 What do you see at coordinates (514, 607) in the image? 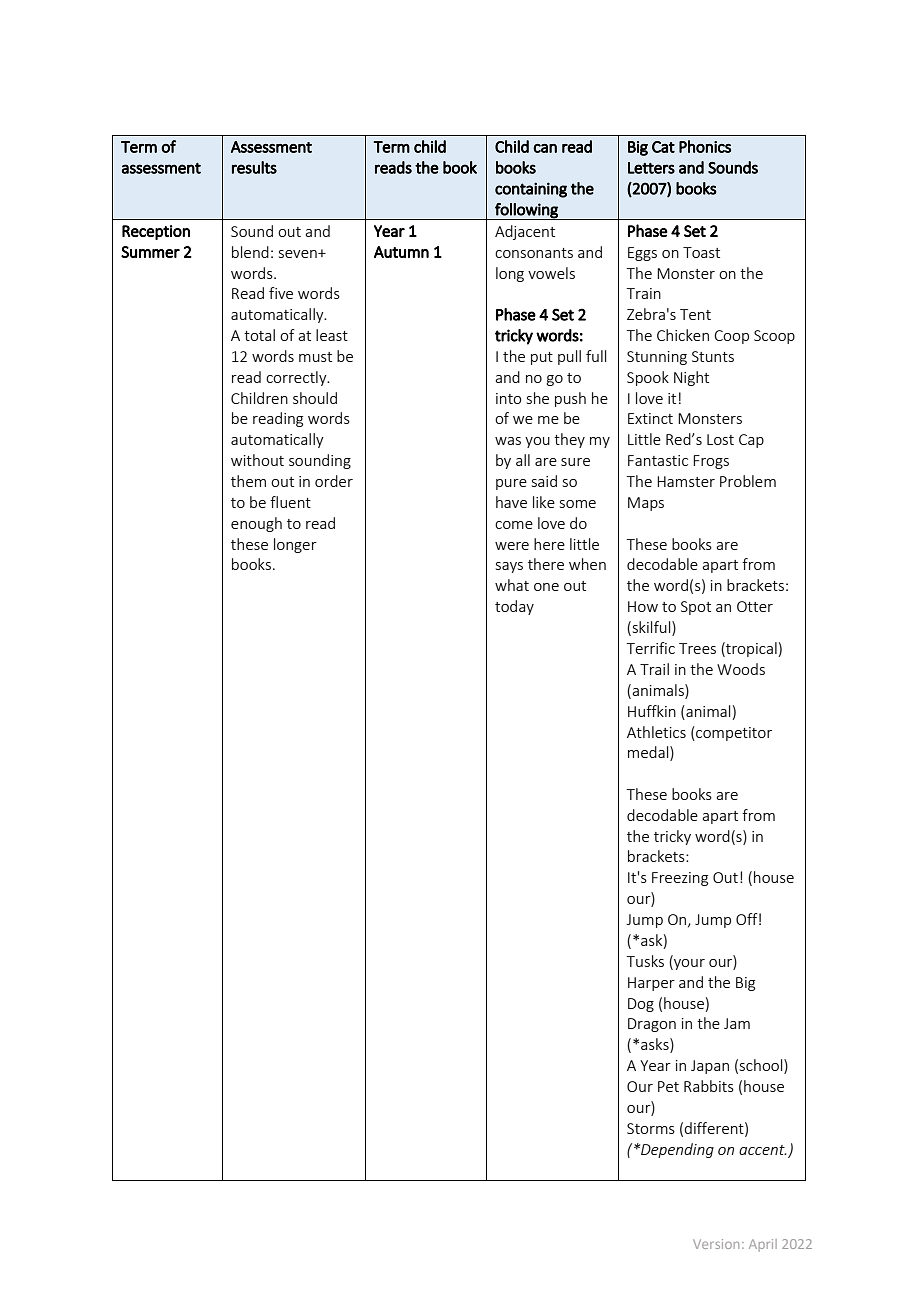
I see `today` at bounding box center [514, 607].
